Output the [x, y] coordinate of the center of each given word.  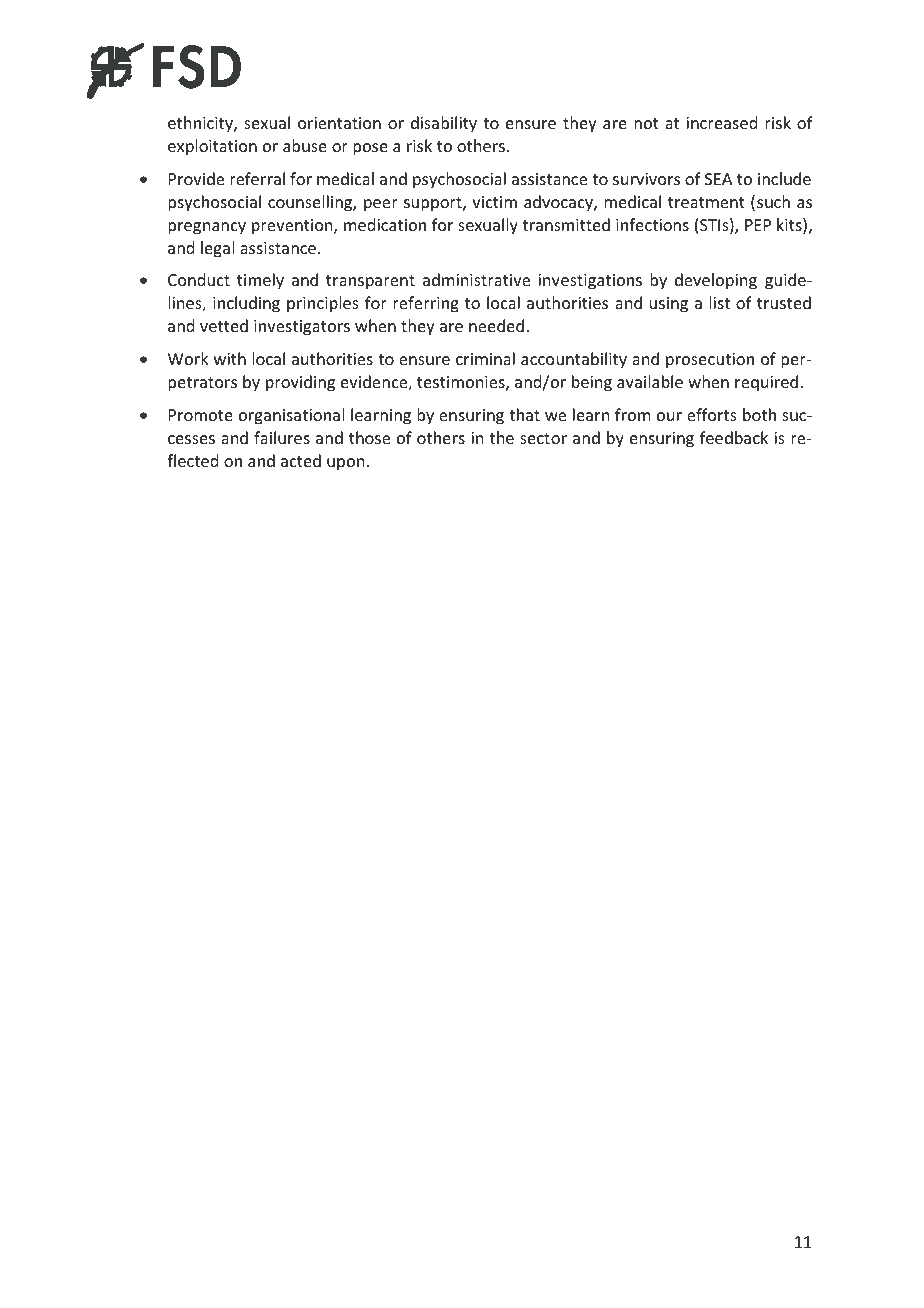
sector [543, 438]
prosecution [710, 361]
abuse [305, 145]
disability [444, 124]
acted [301, 460]
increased [721, 122]
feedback [734, 437]
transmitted [566, 224]
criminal [485, 358]
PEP [758, 225]
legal [217, 249]
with [230, 358]
